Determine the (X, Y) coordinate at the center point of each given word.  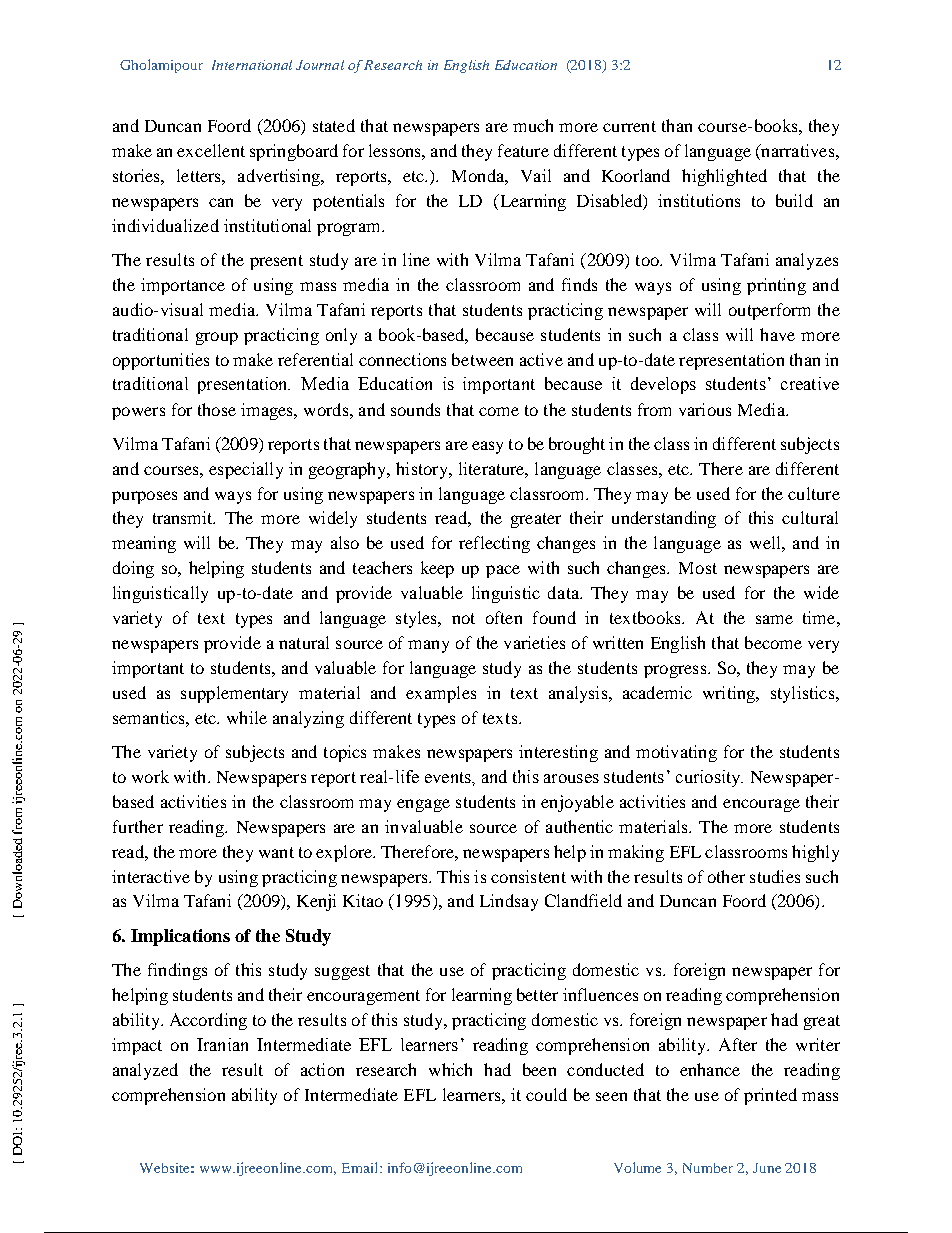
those (217, 409)
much (533, 125)
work (150, 776)
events (449, 777)
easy (487, 447)
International (252, 65)
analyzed (145, 1071)
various (705, 409)
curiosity (709, 778)
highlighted (724, 177)
